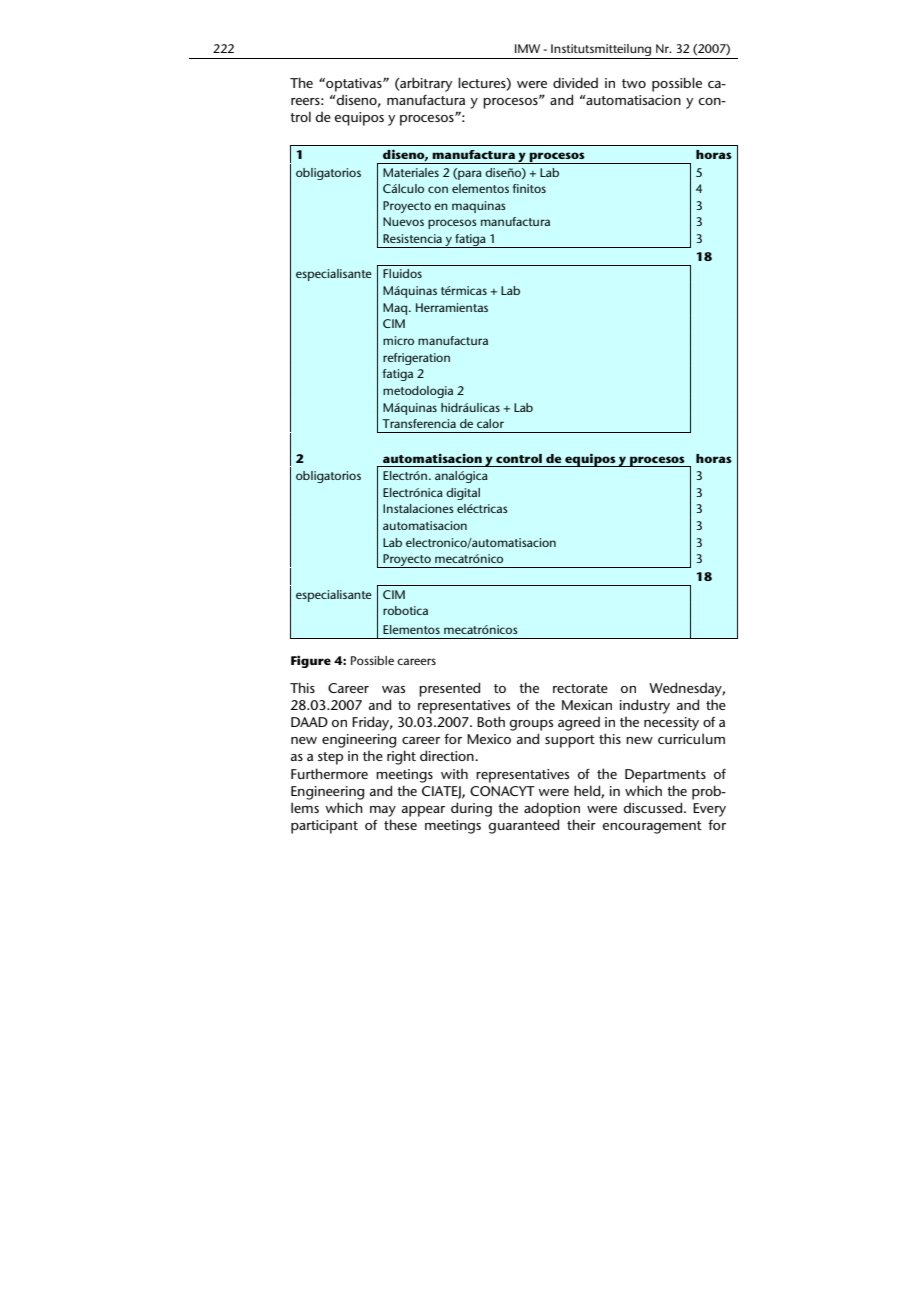 The width and height of the image is (924, 1308). Describe the element at coordinates (634, 83) in the image. I see `two` at that location.
